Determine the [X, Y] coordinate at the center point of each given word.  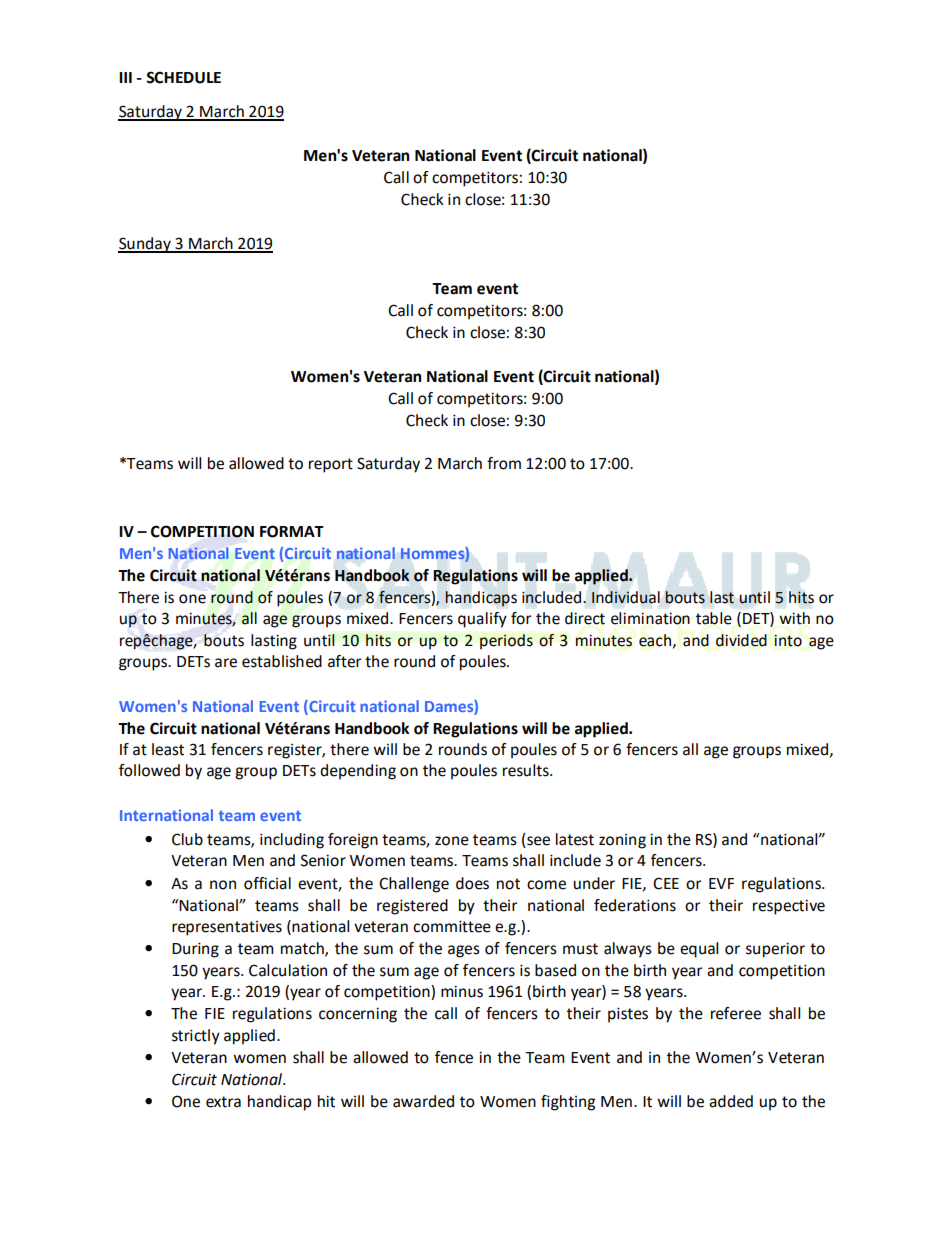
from [504, 463]
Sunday [145, 245]
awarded [423, 1101]
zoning [622, 841]
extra [223, 1102]
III [125, 77]
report [331, 465]
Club [187, 839]
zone [452, 841]
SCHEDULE [183, 77]
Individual [626, 597]
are [226, 663]
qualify [482, 620]
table [714, 618]
